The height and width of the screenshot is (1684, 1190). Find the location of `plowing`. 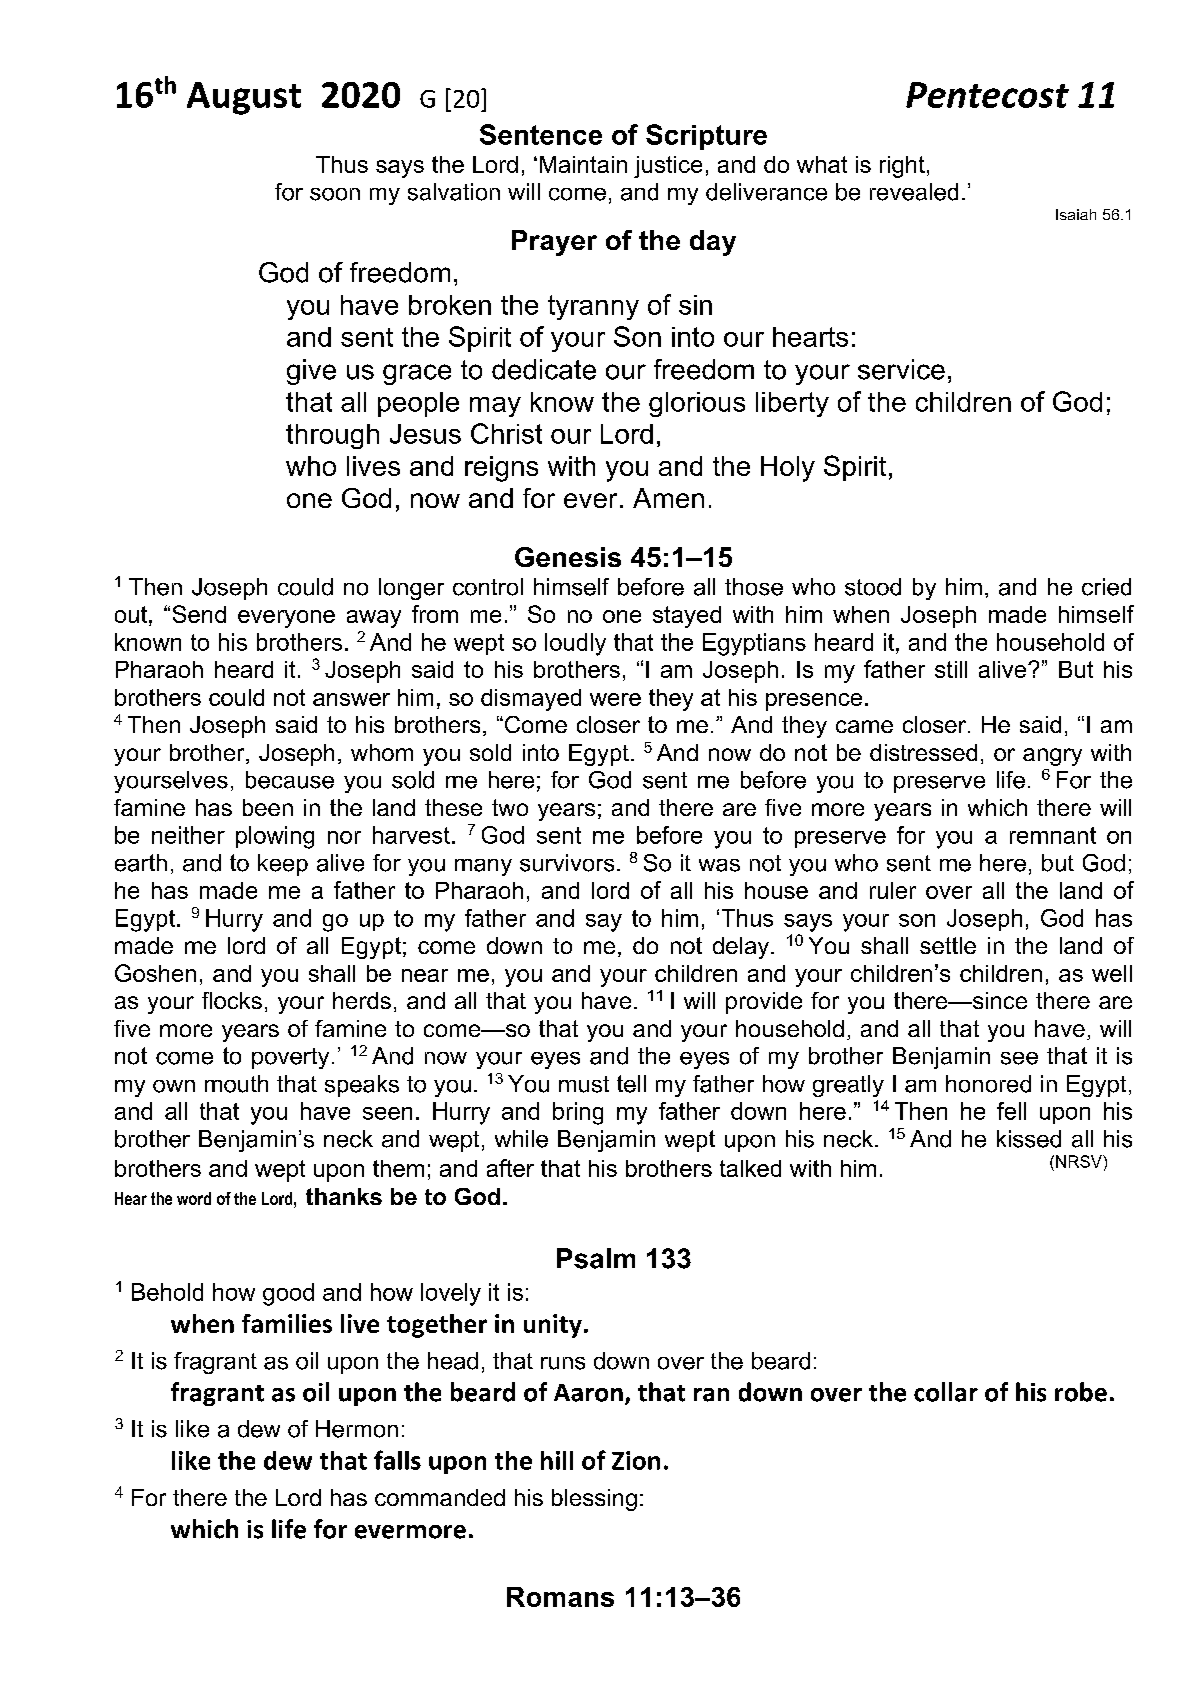

plowing is located at coordinates (275, 837).
